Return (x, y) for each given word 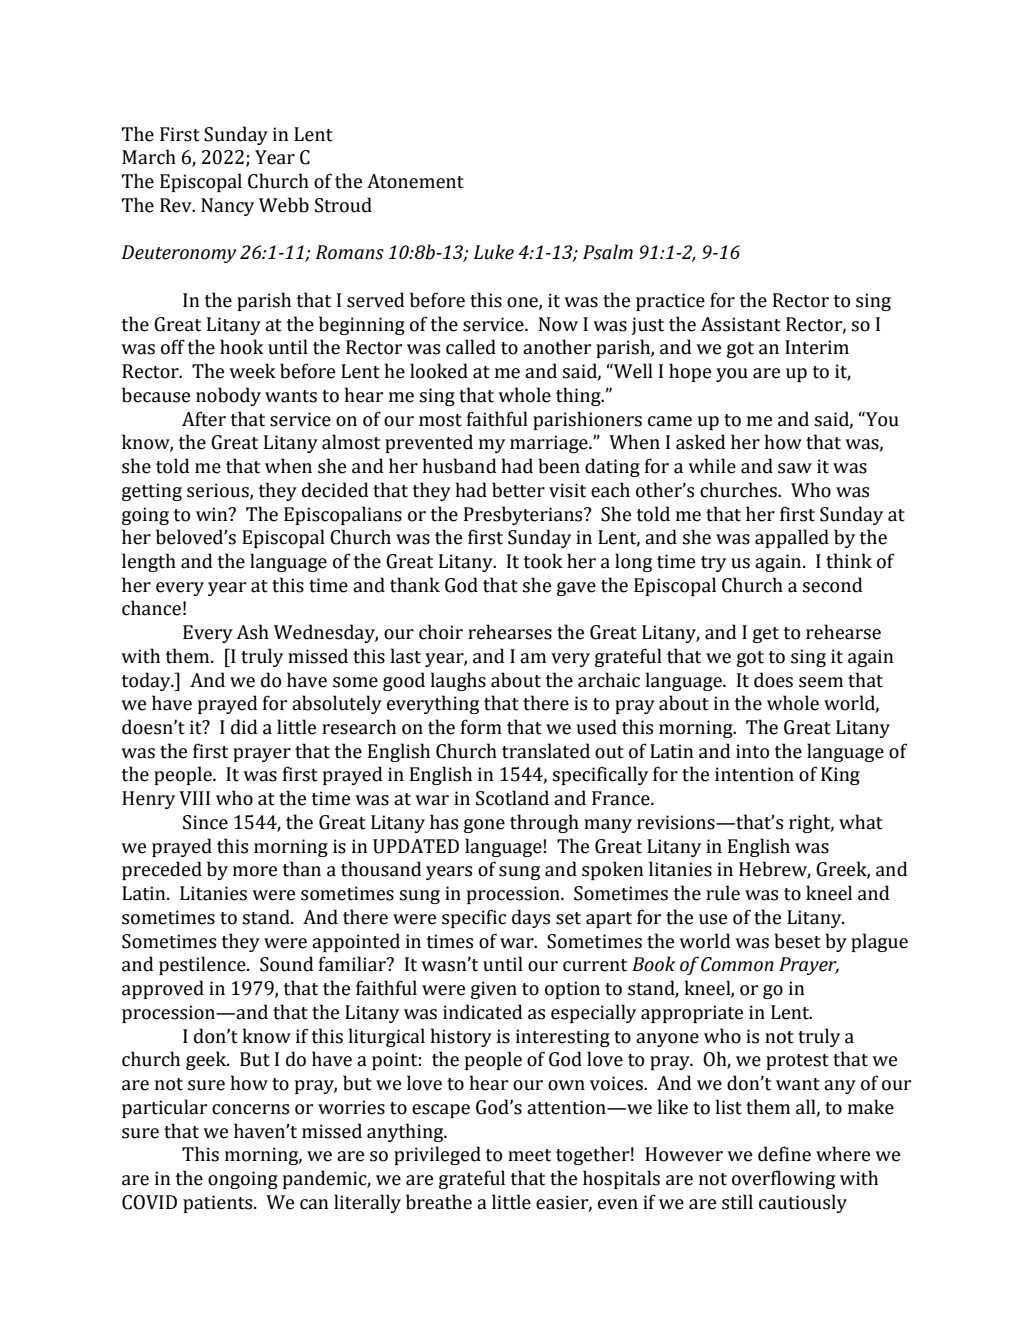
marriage (550, 444)
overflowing (783, 1179)
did (244, 727)
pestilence (203, 965)
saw (795, 468)
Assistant (741, 324)
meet (529, 1155)
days (531, 918)
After (204, 419)
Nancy (227, 207)
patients (219, 1204)
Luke (494, 252)
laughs (458, 681)
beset (797, 941)
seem (821, 682)
